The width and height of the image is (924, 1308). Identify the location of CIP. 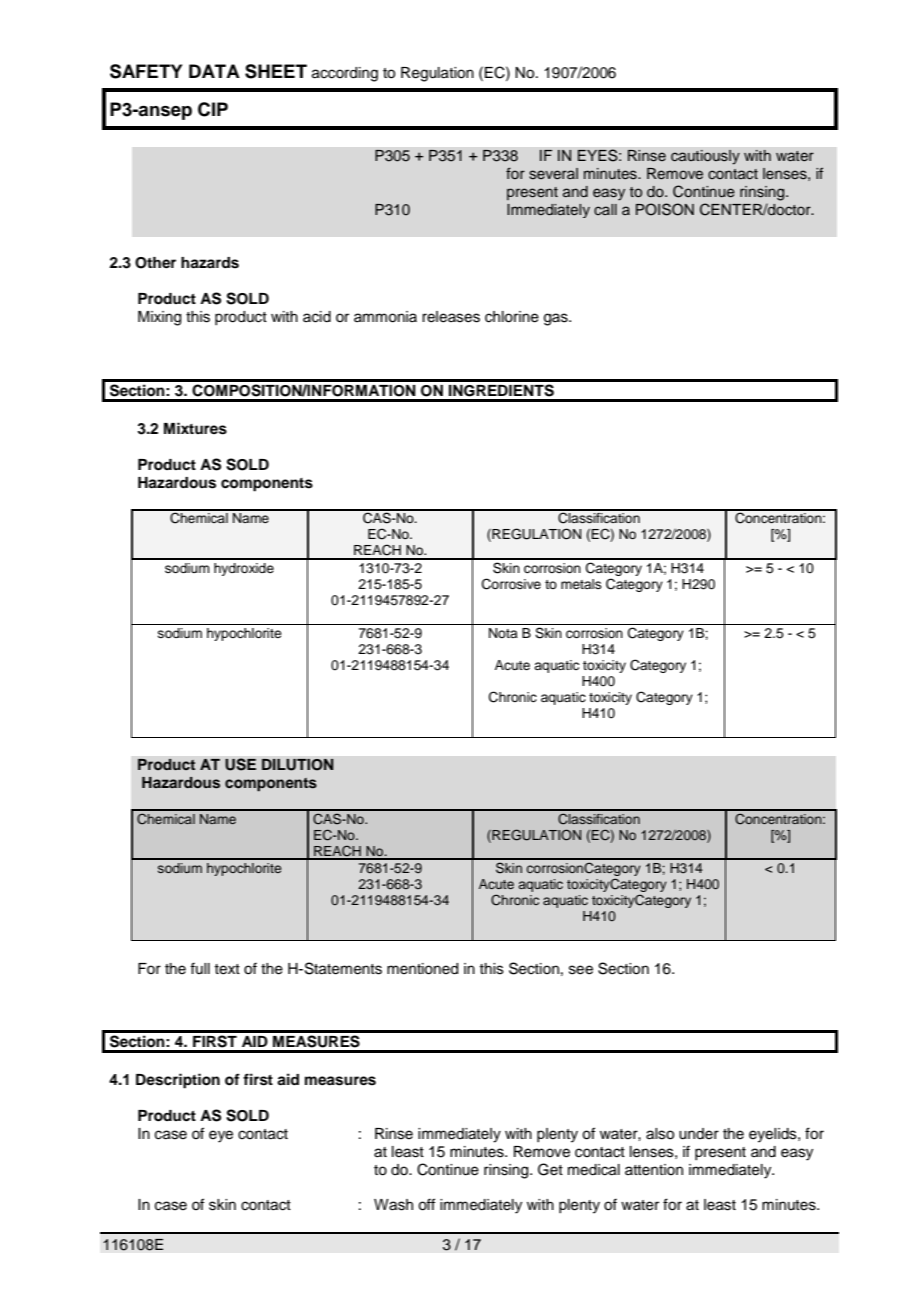
(213, 109).
